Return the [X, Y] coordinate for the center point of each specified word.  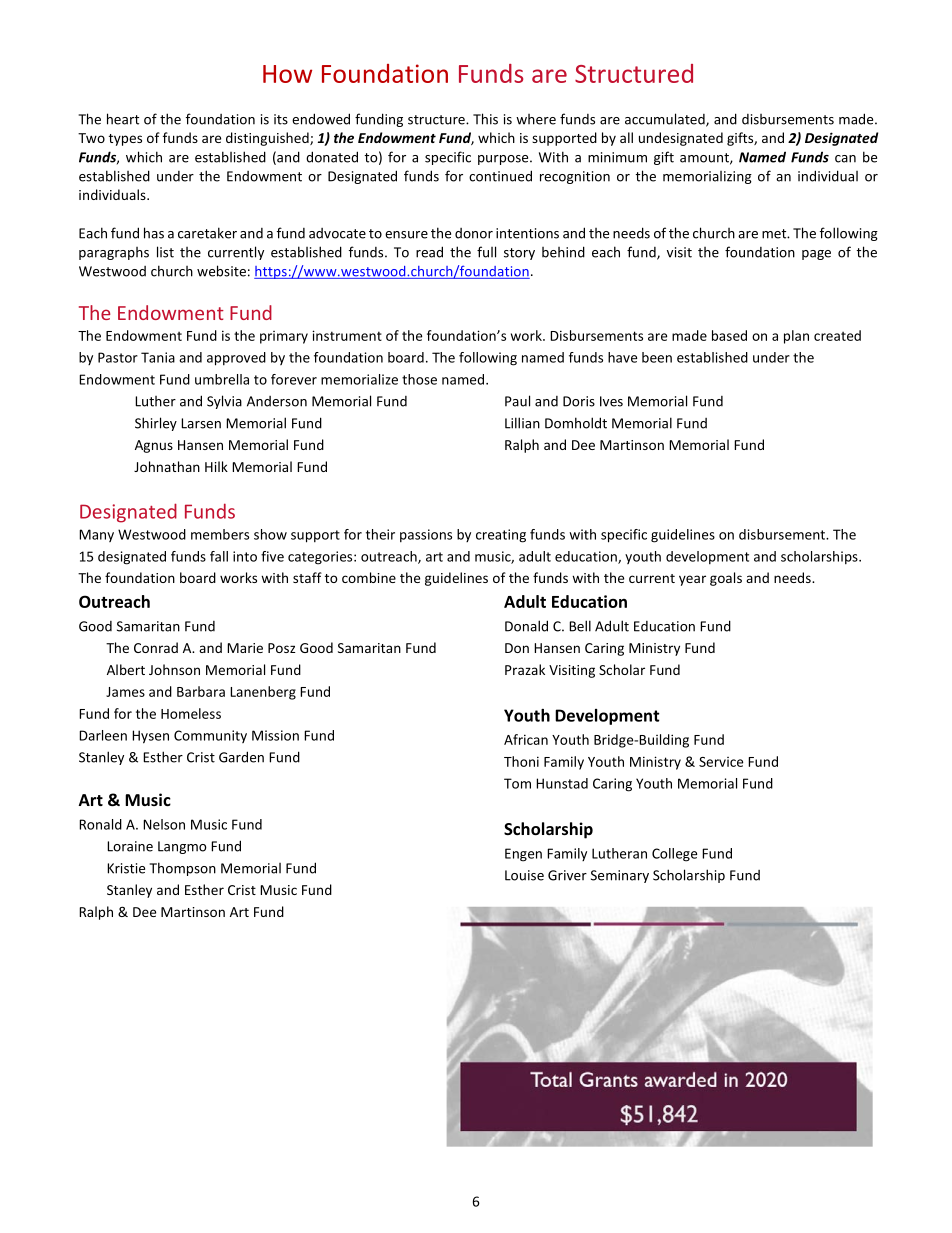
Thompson [182, 869]
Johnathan [167, 466]
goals [726, 579]
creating [501, 536]
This [485, 119]
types [125, 140]
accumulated [666, 120]
